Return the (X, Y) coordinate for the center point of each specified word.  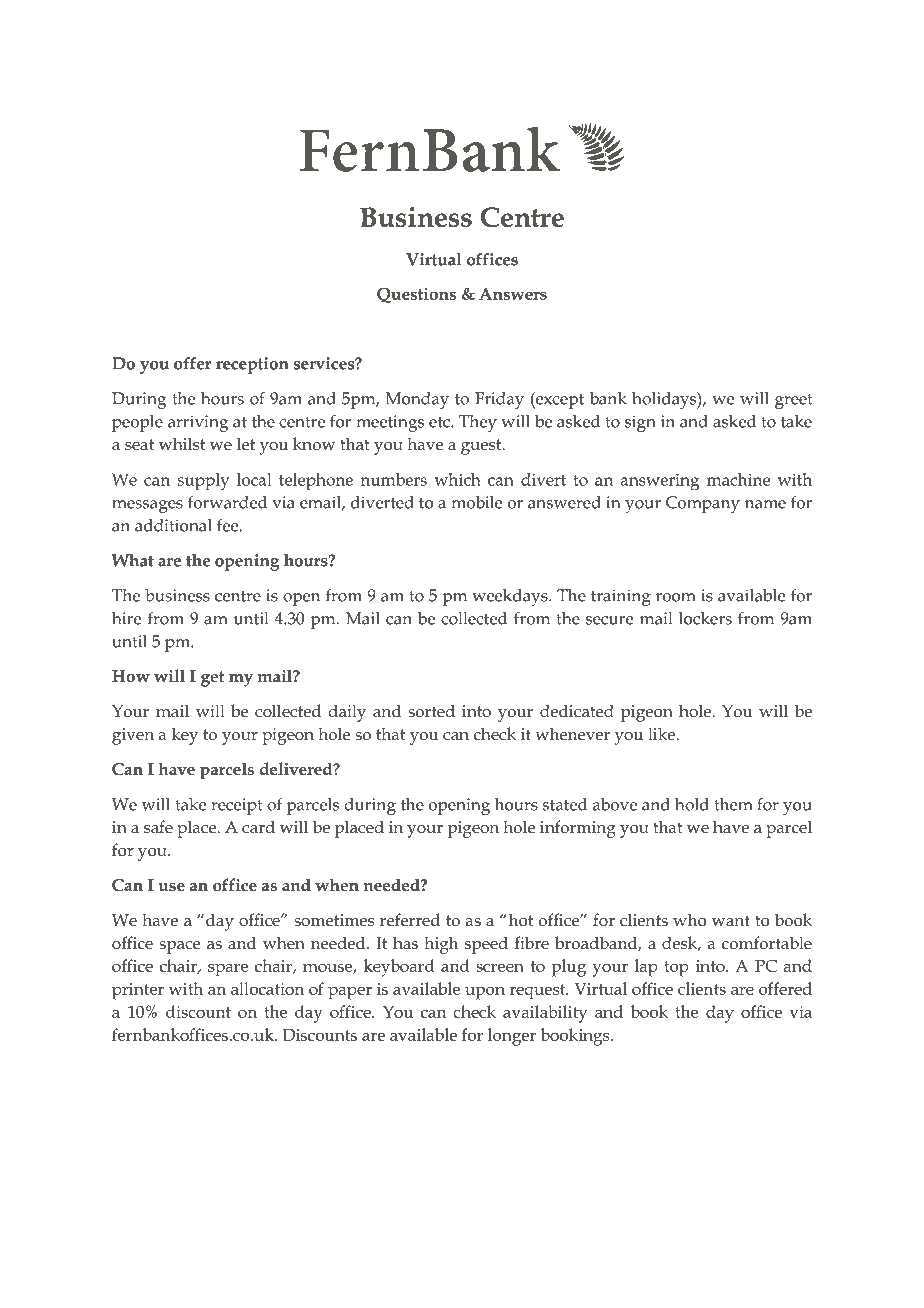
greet (794, 401)
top (676, 969)
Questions (416, 295)
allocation (267, 988)
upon (485, 993)
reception (252, 365)
